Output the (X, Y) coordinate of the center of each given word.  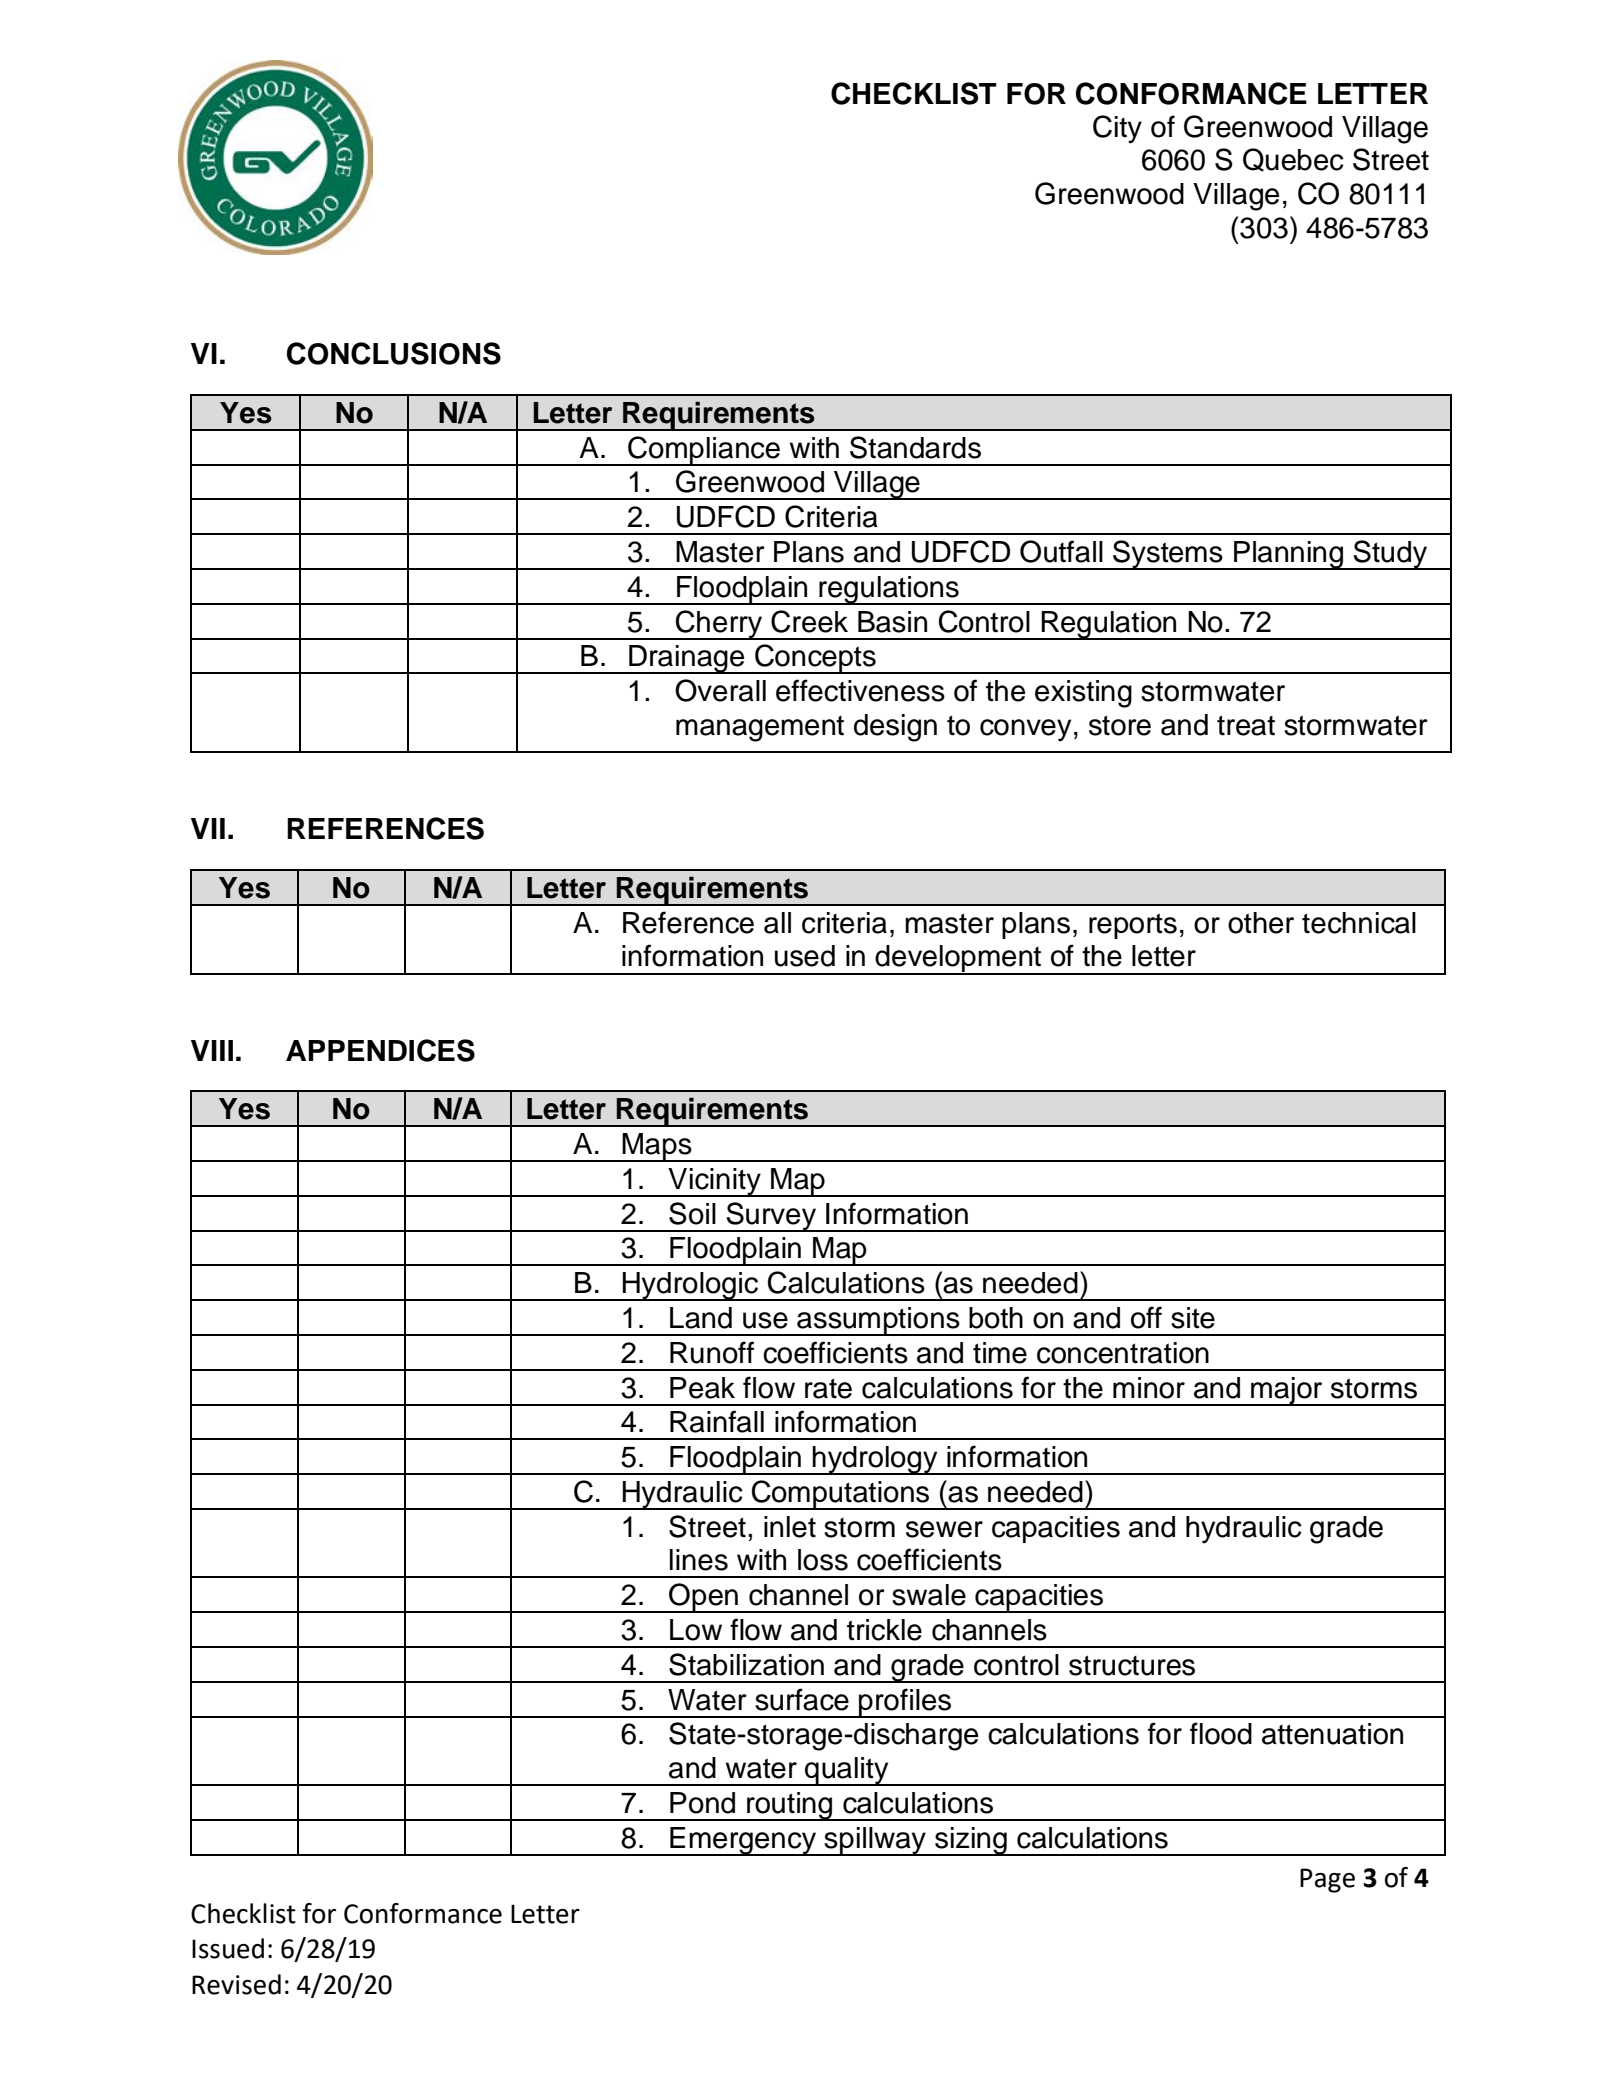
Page (1327, 1880)
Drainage (687, 659)
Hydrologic (690, 1286)
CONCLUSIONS (394, 353)
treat (1246, 725)
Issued (228, 1948)
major (1287, 1391)
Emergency (743, 1841)
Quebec (1293, 160)
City (1117, 129)
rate (828, 1388)
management (760, 729)
